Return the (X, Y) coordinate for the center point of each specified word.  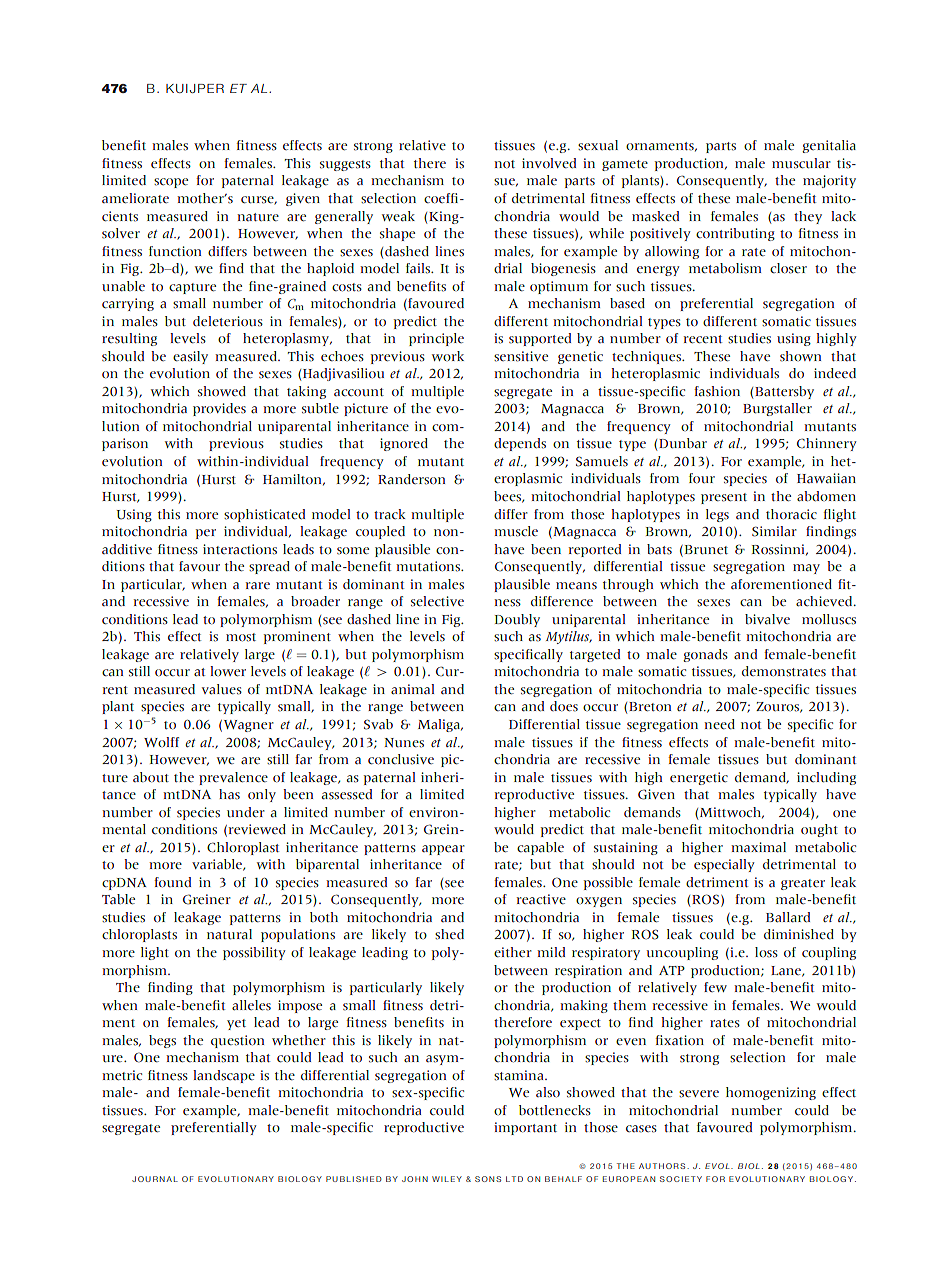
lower (228, 671)
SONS (488, 1179)
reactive (541, 899)
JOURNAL (155, 1179)
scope (171, 183)
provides (219, 409)
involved (549, 163)
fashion (717, 391)
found (172, 882)
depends (520, 444)
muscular (801, 163)
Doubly (517, 620)
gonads (705, 655)
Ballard (788, 917)
